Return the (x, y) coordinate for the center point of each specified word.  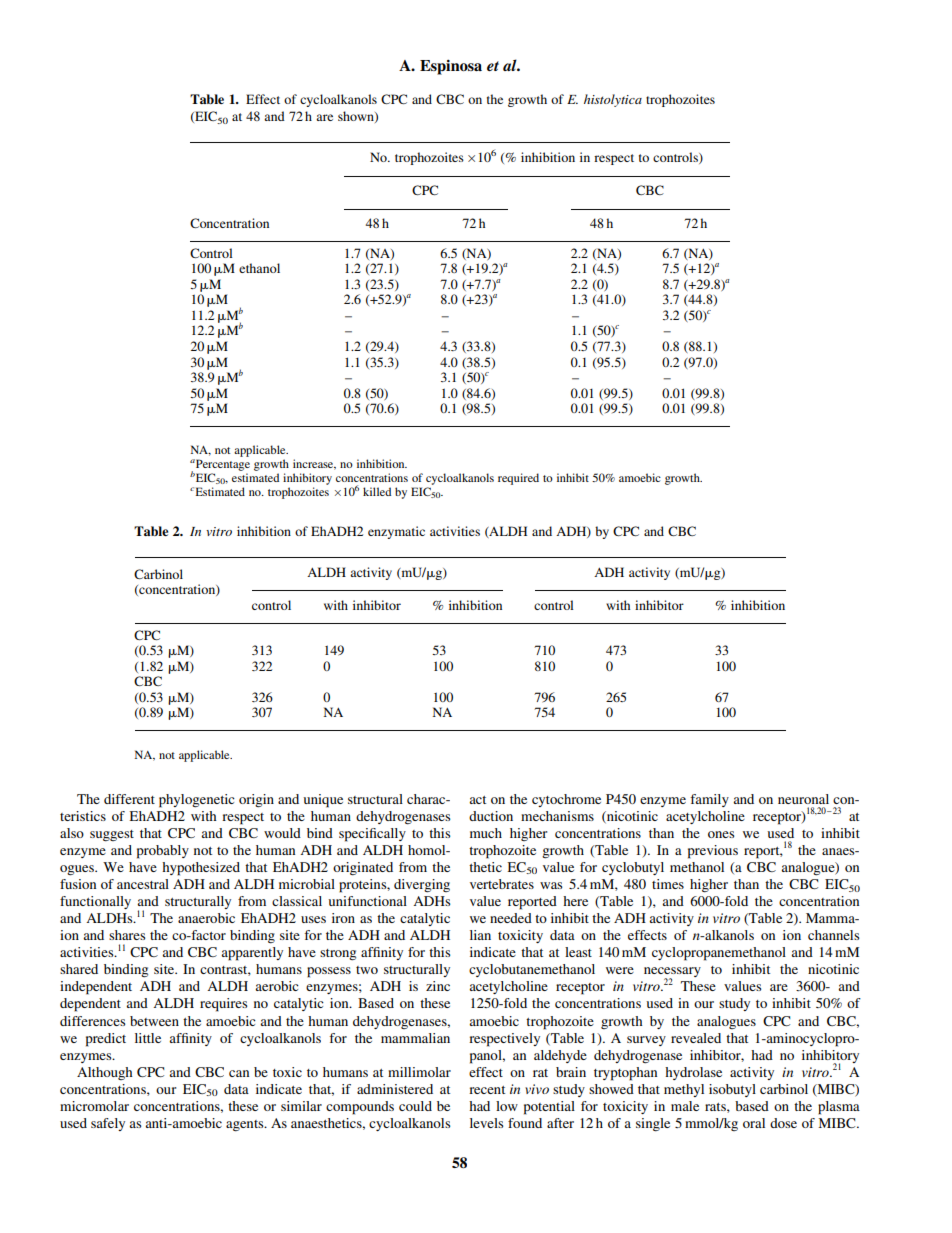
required (518, 479)
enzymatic (396, 532)
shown (357, 117)
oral (754, 1123)
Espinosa (451, 67)
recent (487, 1090)
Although (105, 1073)
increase (314, 464)
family (709, 800)
